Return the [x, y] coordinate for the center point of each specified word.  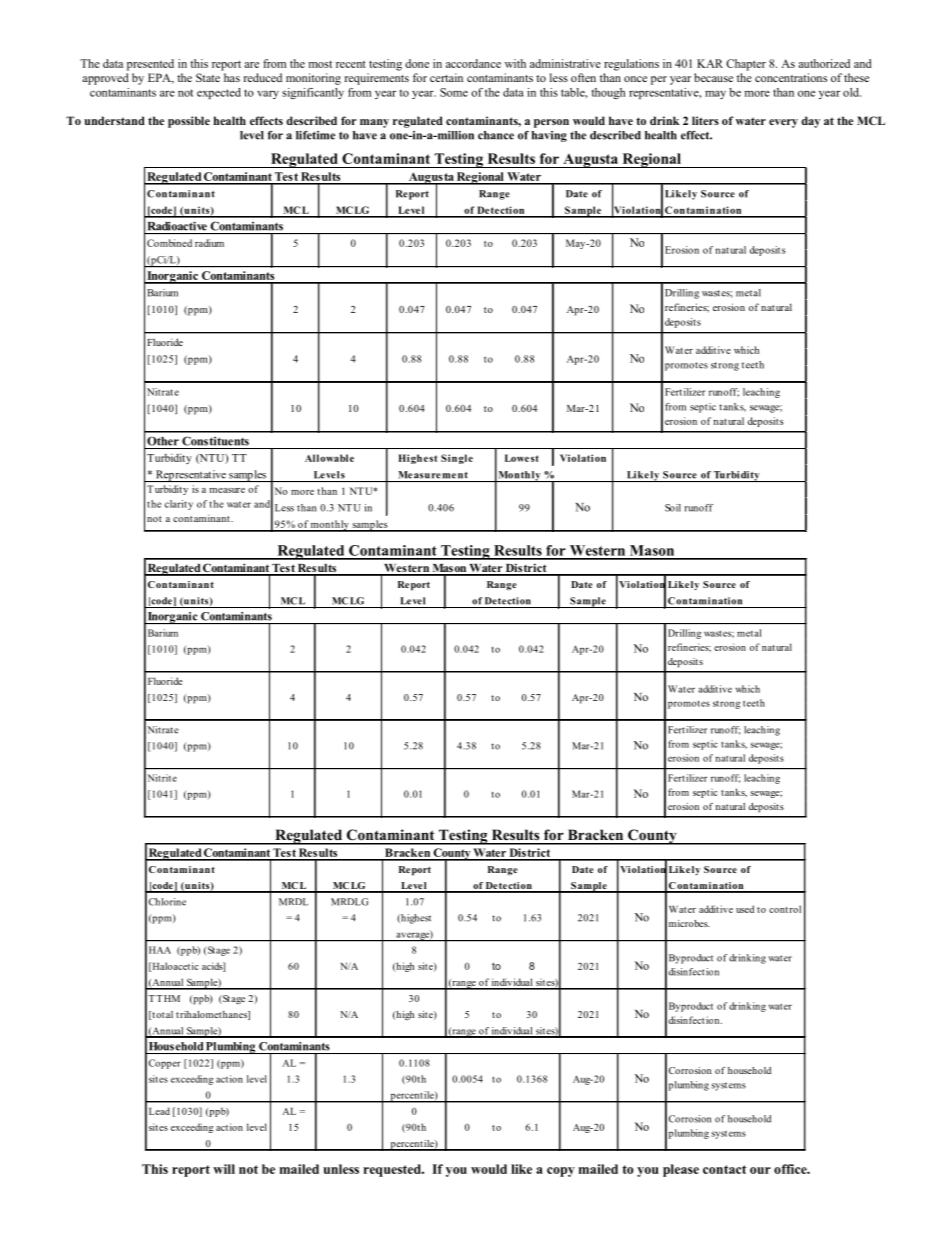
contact [724, 1169]
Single [457, 459]
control [785, 909]
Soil [673, 508]
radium [209, 243]
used [745, 909]
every [783, 123]
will [224, 1169]
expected [219, 93]
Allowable [329, 458]
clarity [179, 505]
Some [454, 92]
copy [561, 1172]
